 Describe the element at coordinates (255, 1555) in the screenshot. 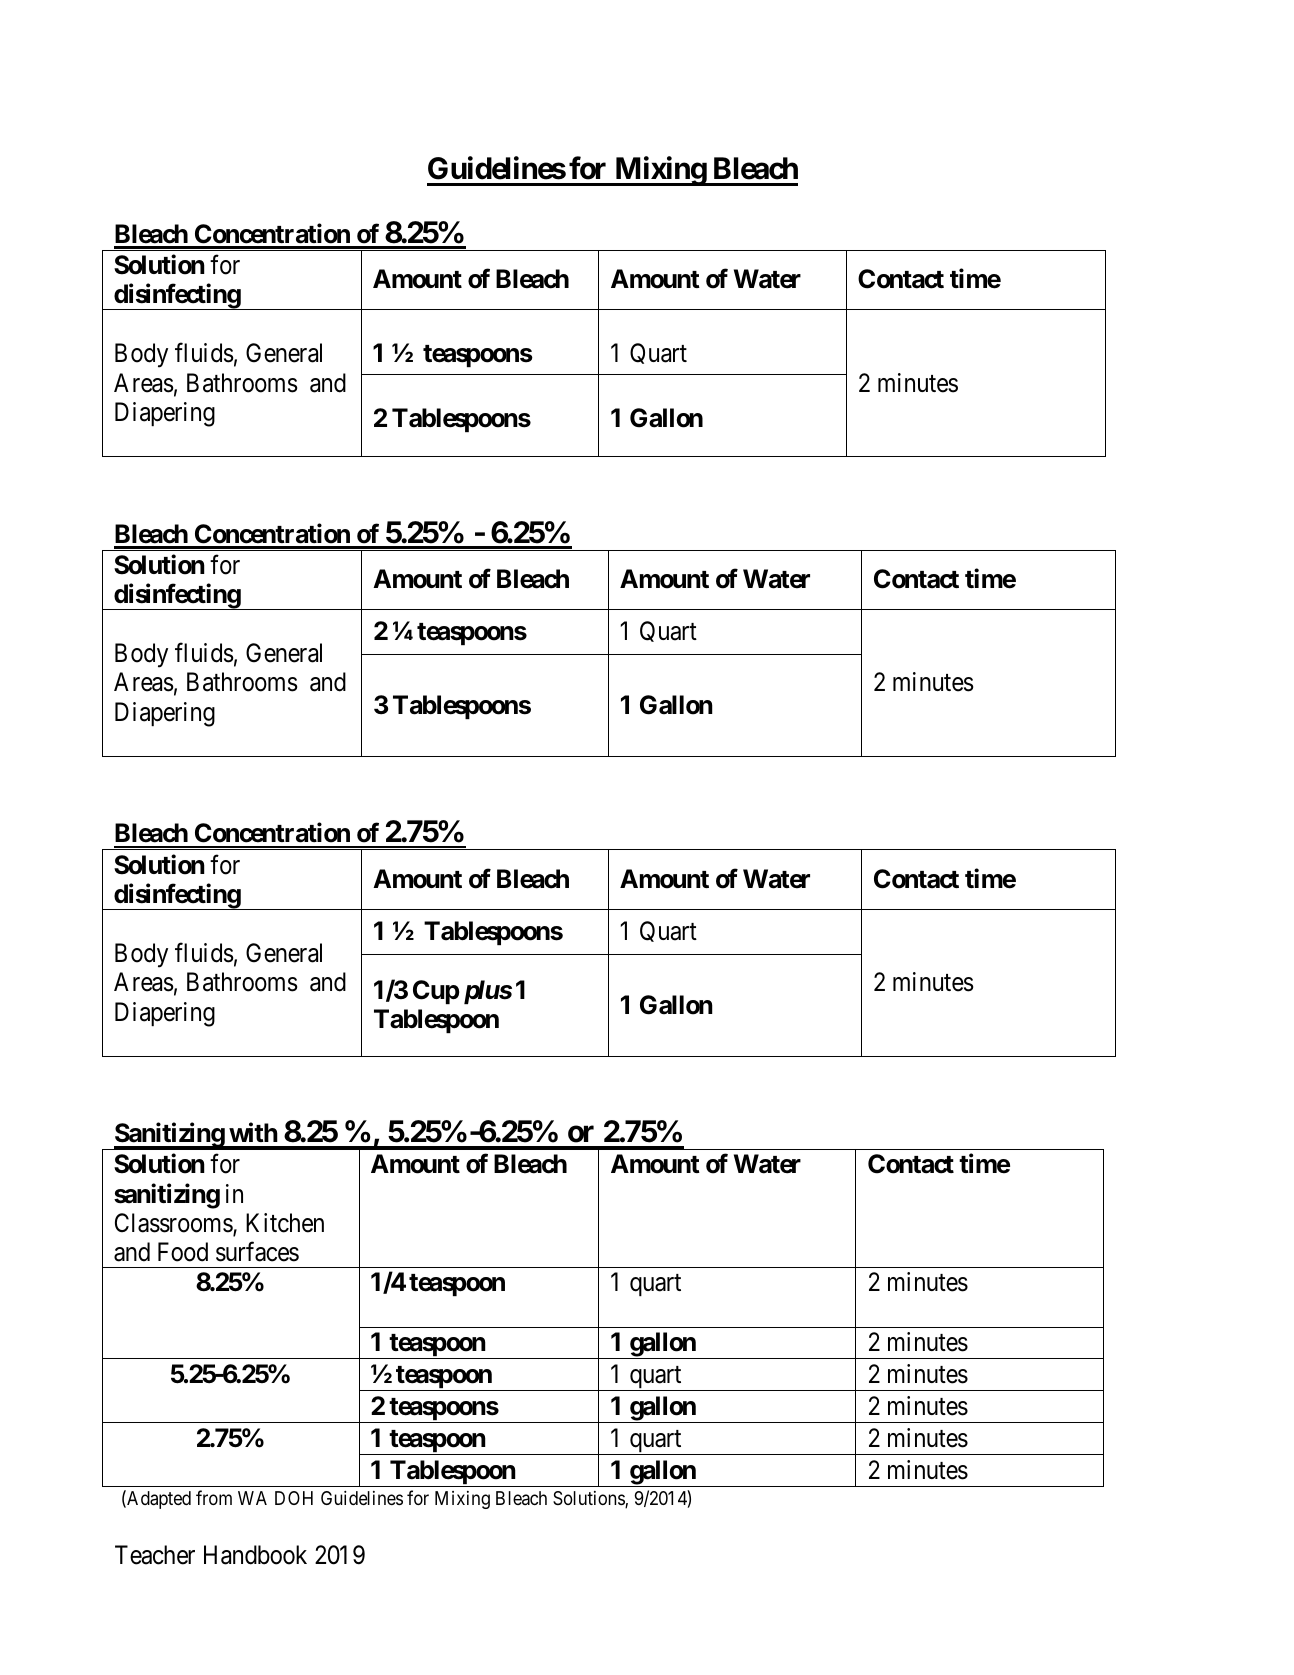

I see `Handbook` at that location.
